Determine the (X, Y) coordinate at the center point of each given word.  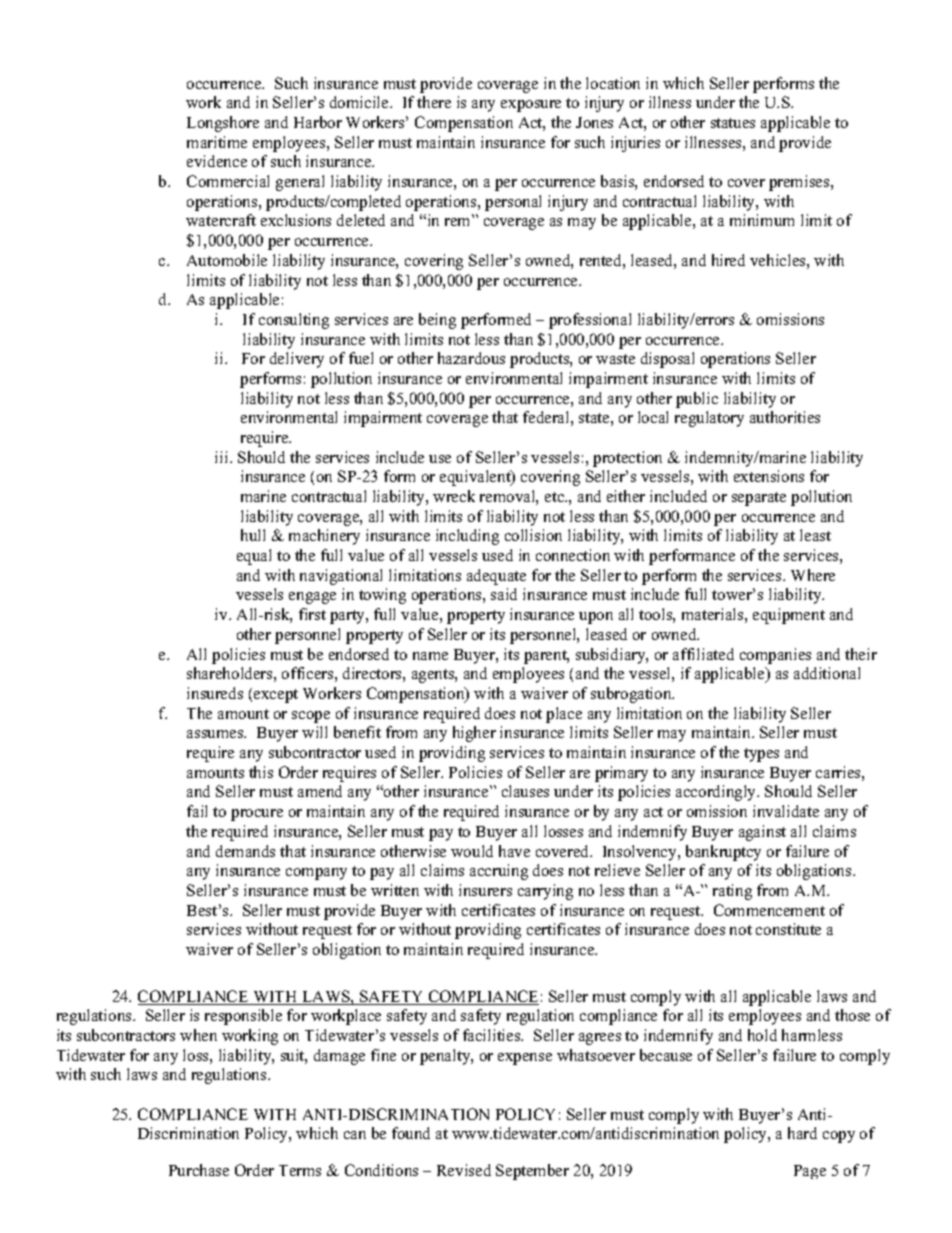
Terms (300, 1170)
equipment (789, 616)
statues (733, 123)
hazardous (471, 358)
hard (802, 1133)
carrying (545, 892)
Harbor (318, 122)
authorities (785, 417)
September (532, 1172)
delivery (297, 360)
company (316, 874)
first (312, 614)
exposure (531, 106)
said (504, 594)
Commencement (769, 910)
